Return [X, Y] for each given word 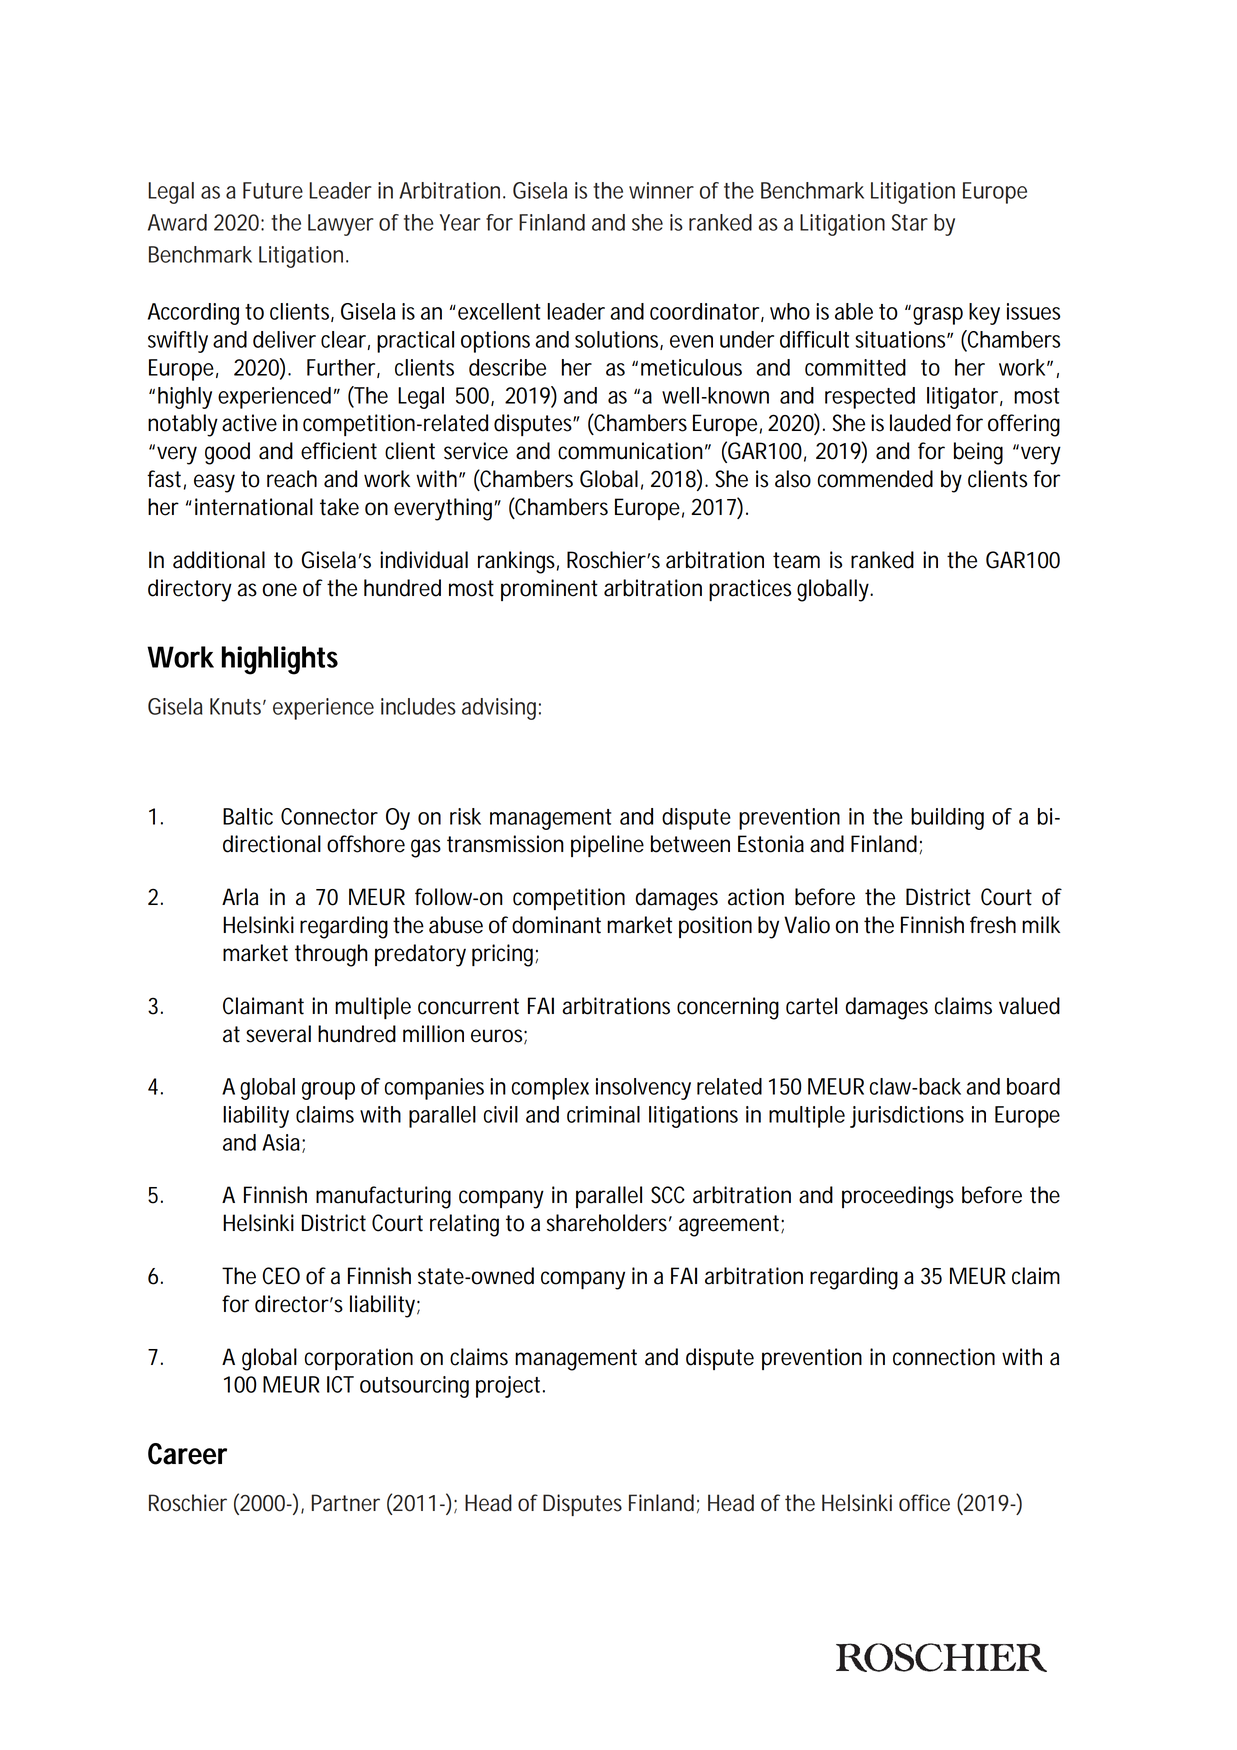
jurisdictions [907, 1117]
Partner [346, 1503]
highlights [280, 660]
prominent [549, 590]
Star [910, 222]
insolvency [643, 1089]
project [510, 1387]
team [796, 560]
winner [661, 190]
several [278, 1034]
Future [273, 190]
